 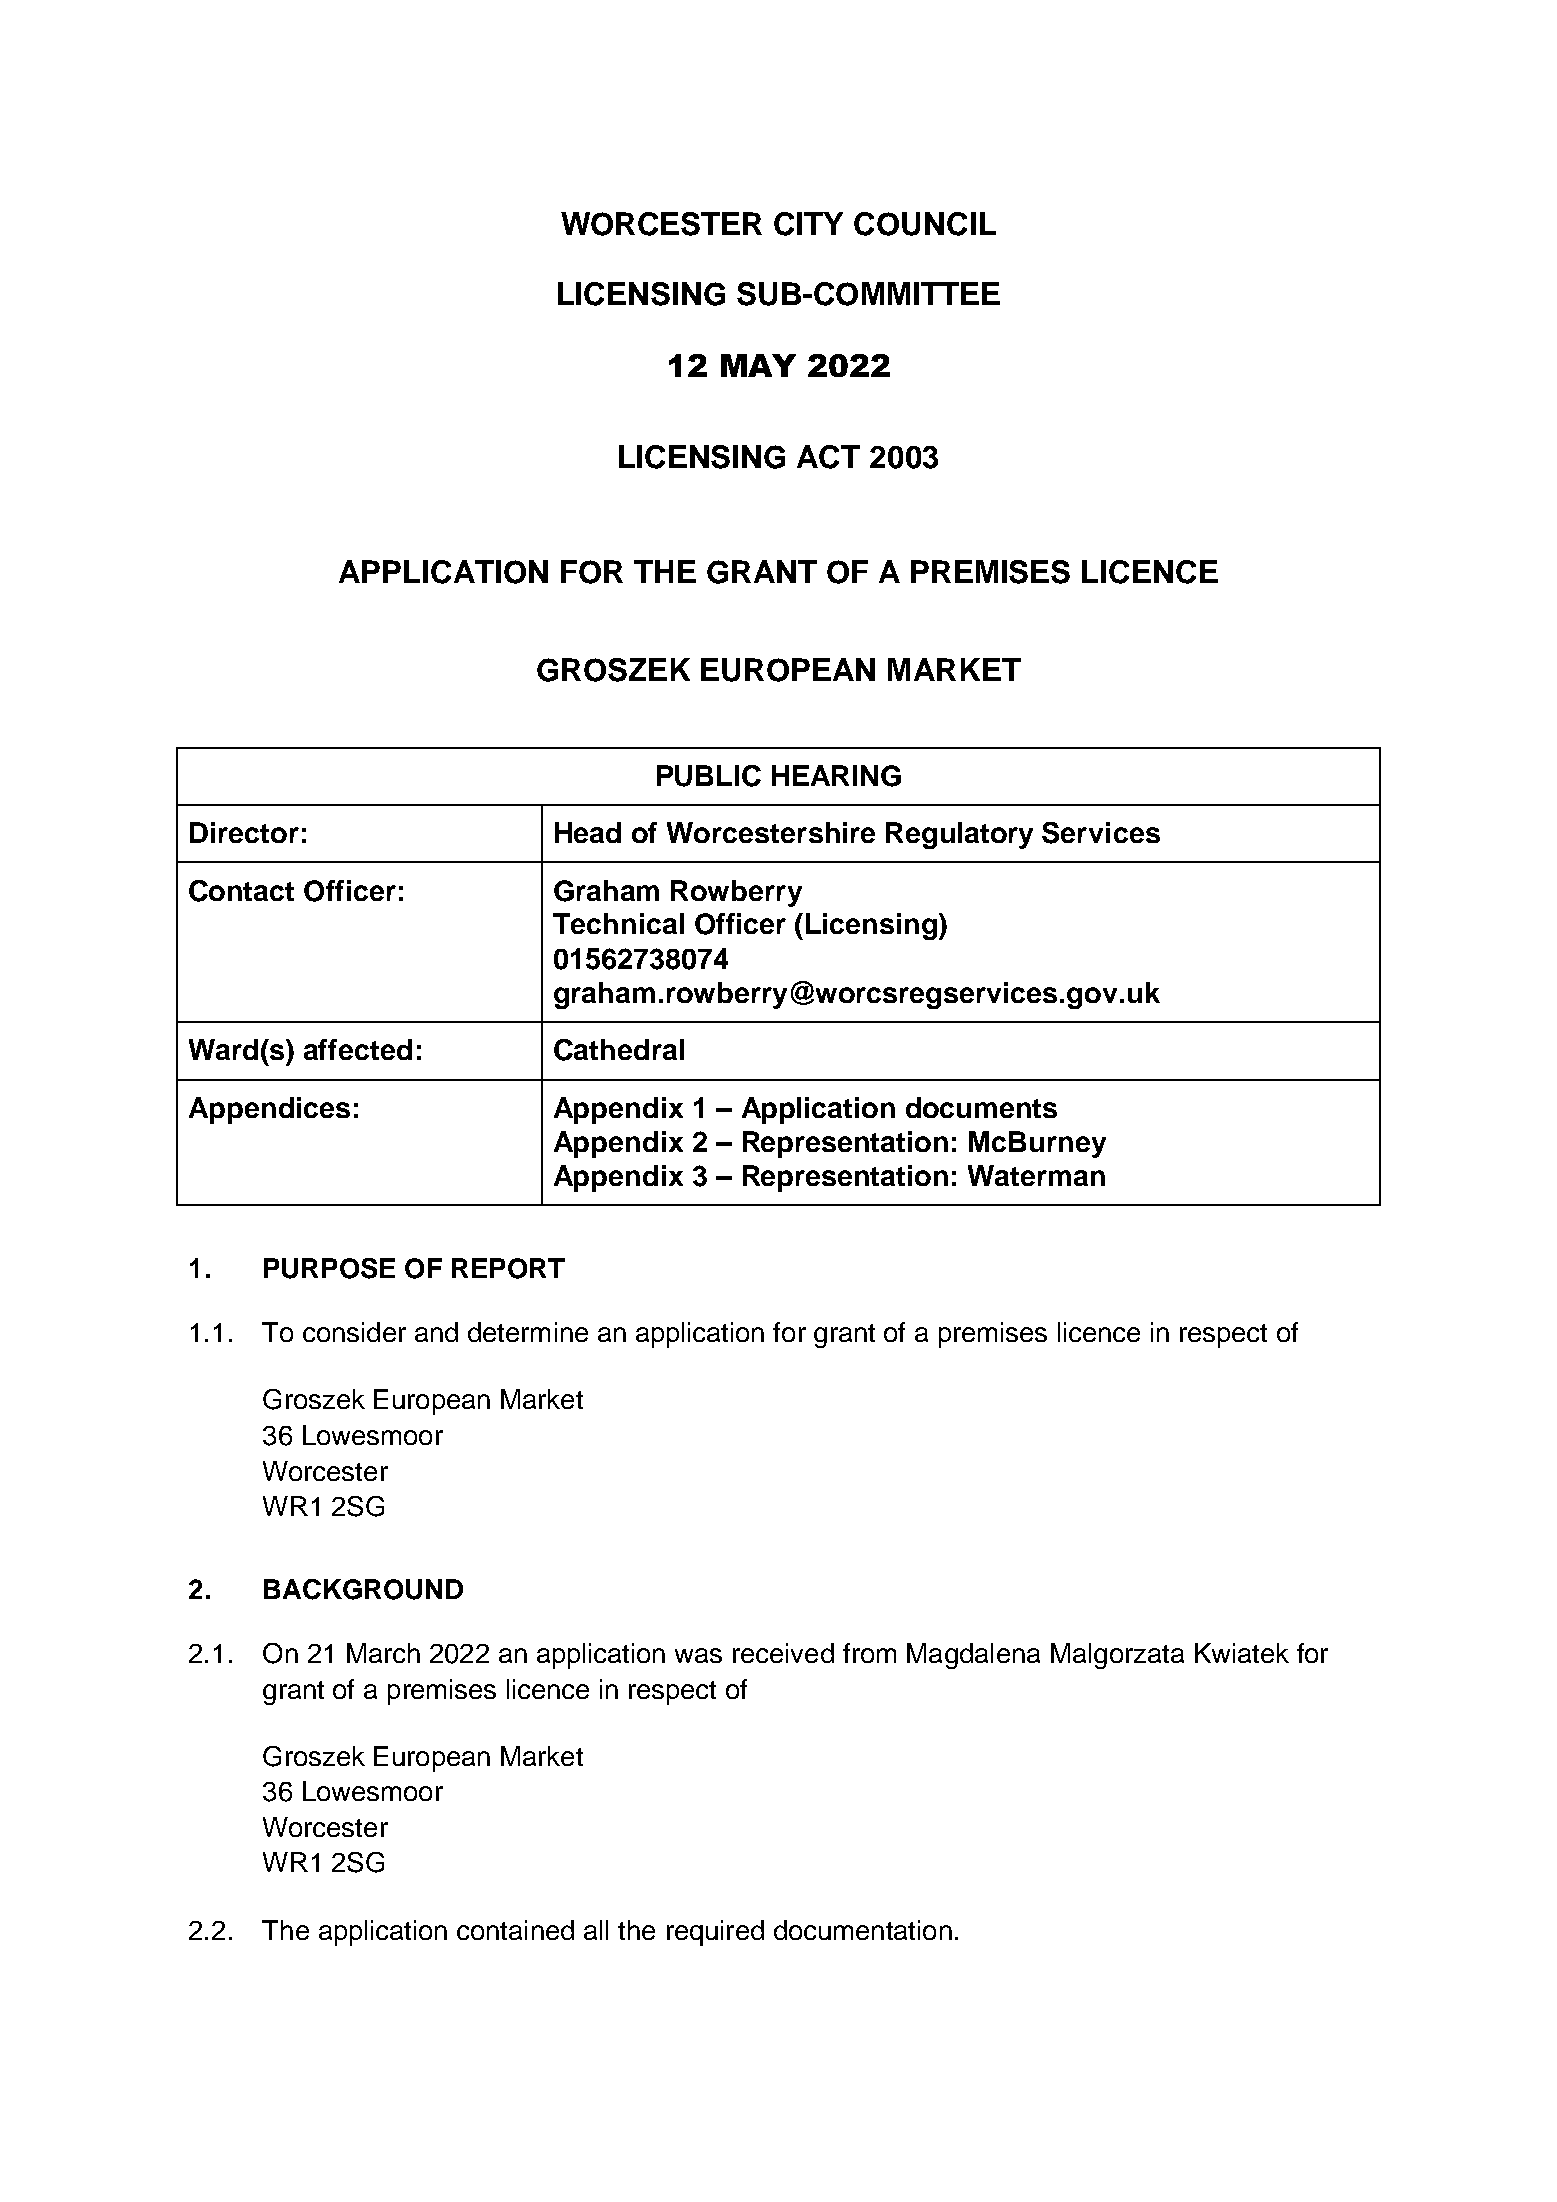 I want to click on PUBLIC, so click(x=709, y=776).
